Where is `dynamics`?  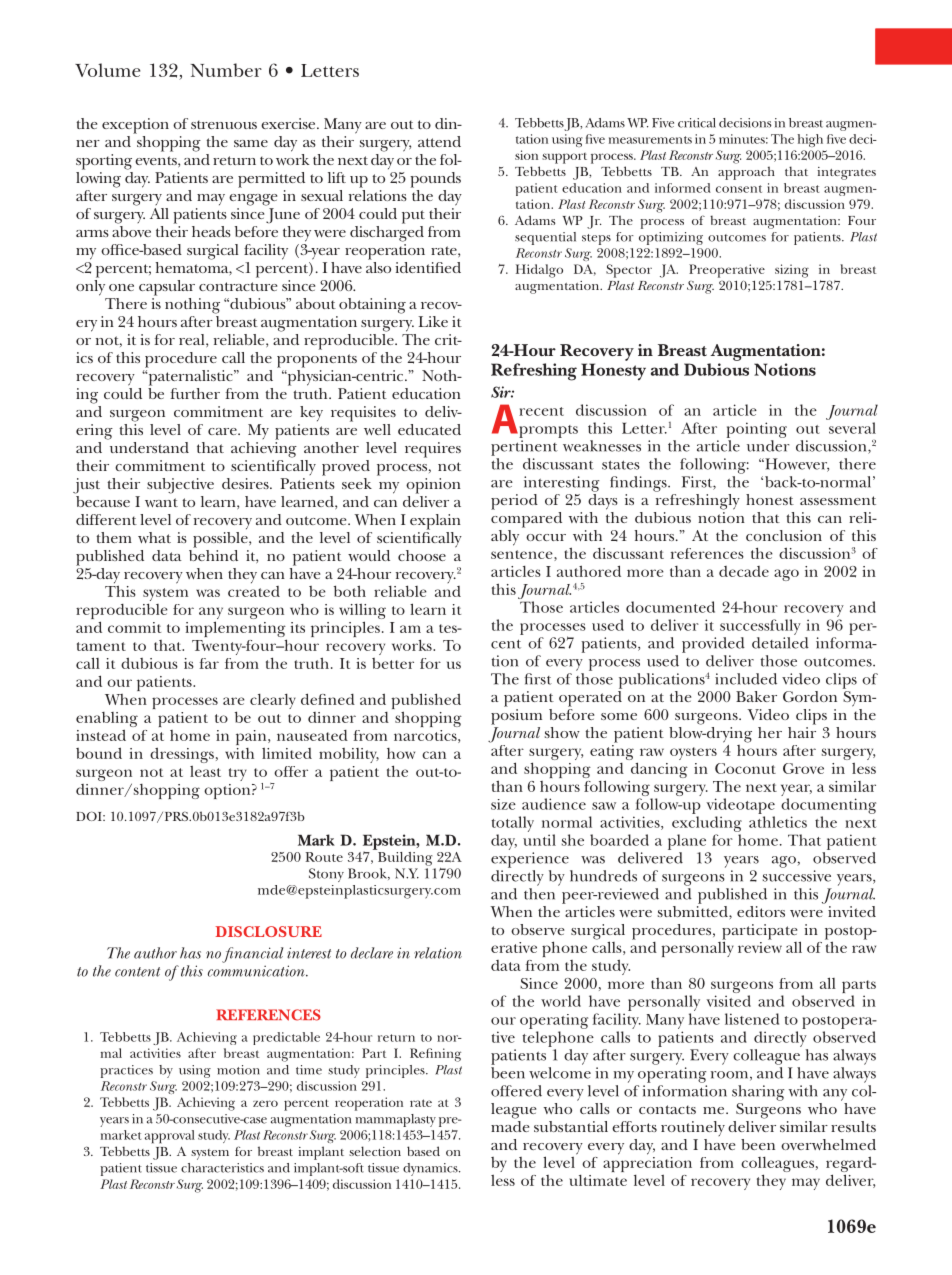 dynamics is located at coordinates (431, 1169).
